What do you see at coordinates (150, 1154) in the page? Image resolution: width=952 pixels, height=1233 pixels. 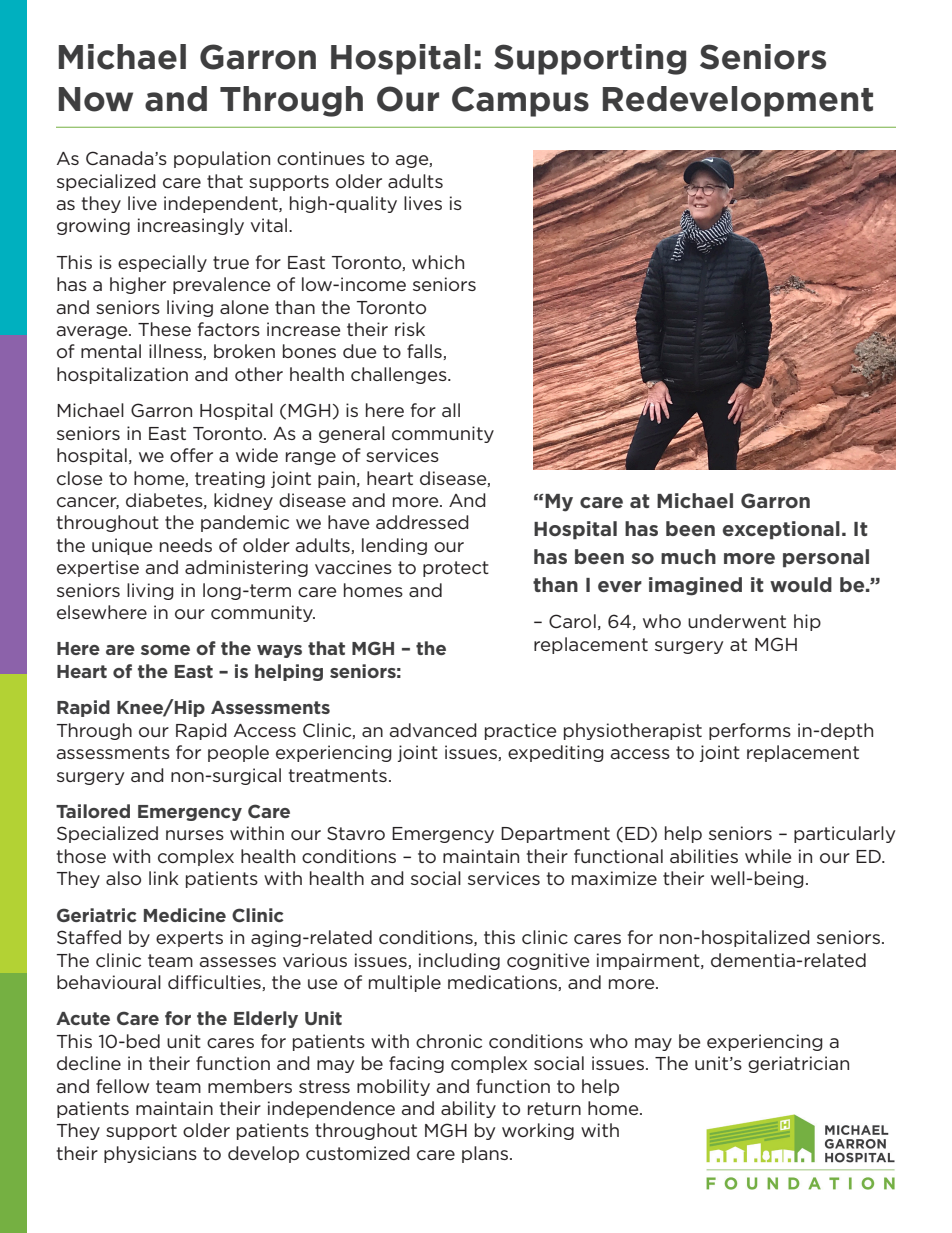 I see `physicians` at bounding box center [150, 1154].
